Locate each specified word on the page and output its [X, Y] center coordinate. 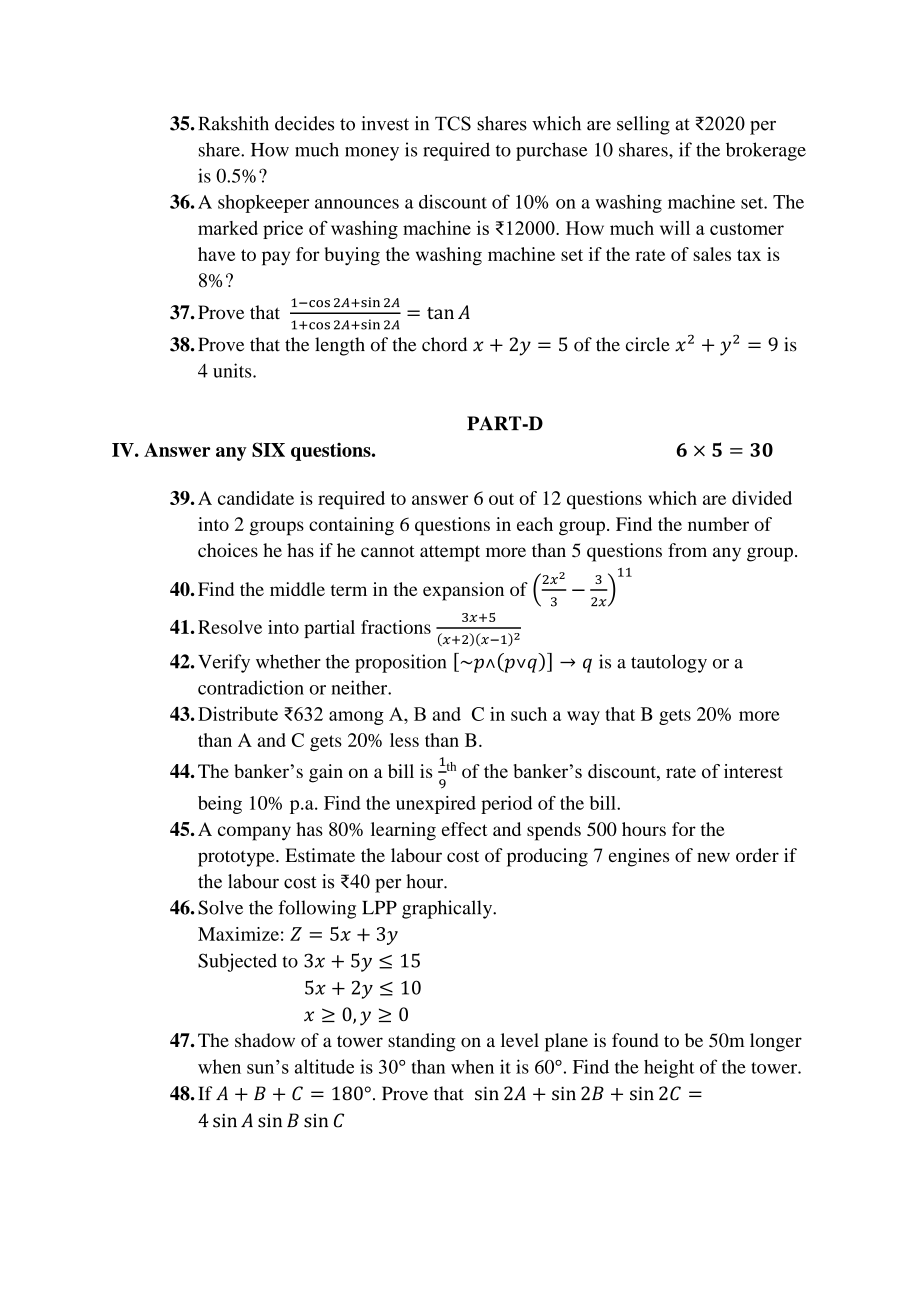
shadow [265, 1040]
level [520, 1040]
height [669, 1068]
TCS [453, 123]
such [529, 714]
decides [304, 123]
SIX [268, 449]
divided [762, 498]
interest [753, 771]
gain [326, 773]
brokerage [766, 151]
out [501, 499]
